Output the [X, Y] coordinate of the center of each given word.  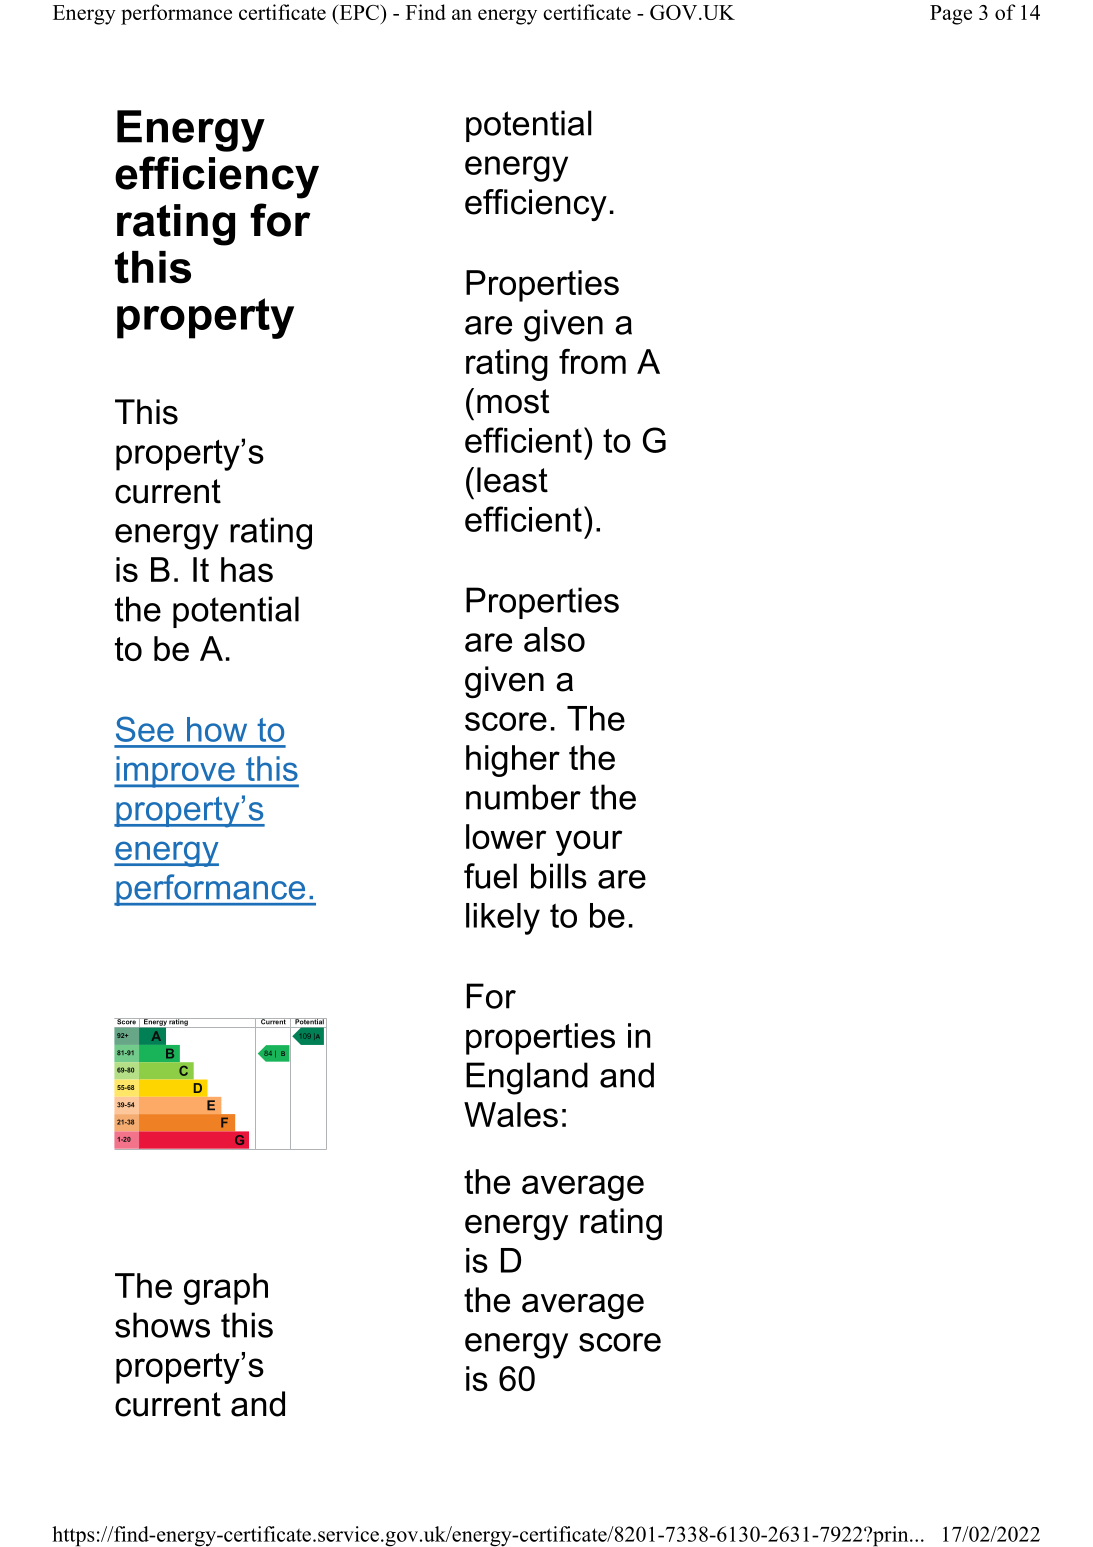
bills [559, 876]
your [589, 843]
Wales [511, 1114]
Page [951, 15]
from [592, 361]
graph [226, 1289]
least [512, 480]
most [513, 401]
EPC [359, 12]
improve [175, 772]
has [247, 569]
